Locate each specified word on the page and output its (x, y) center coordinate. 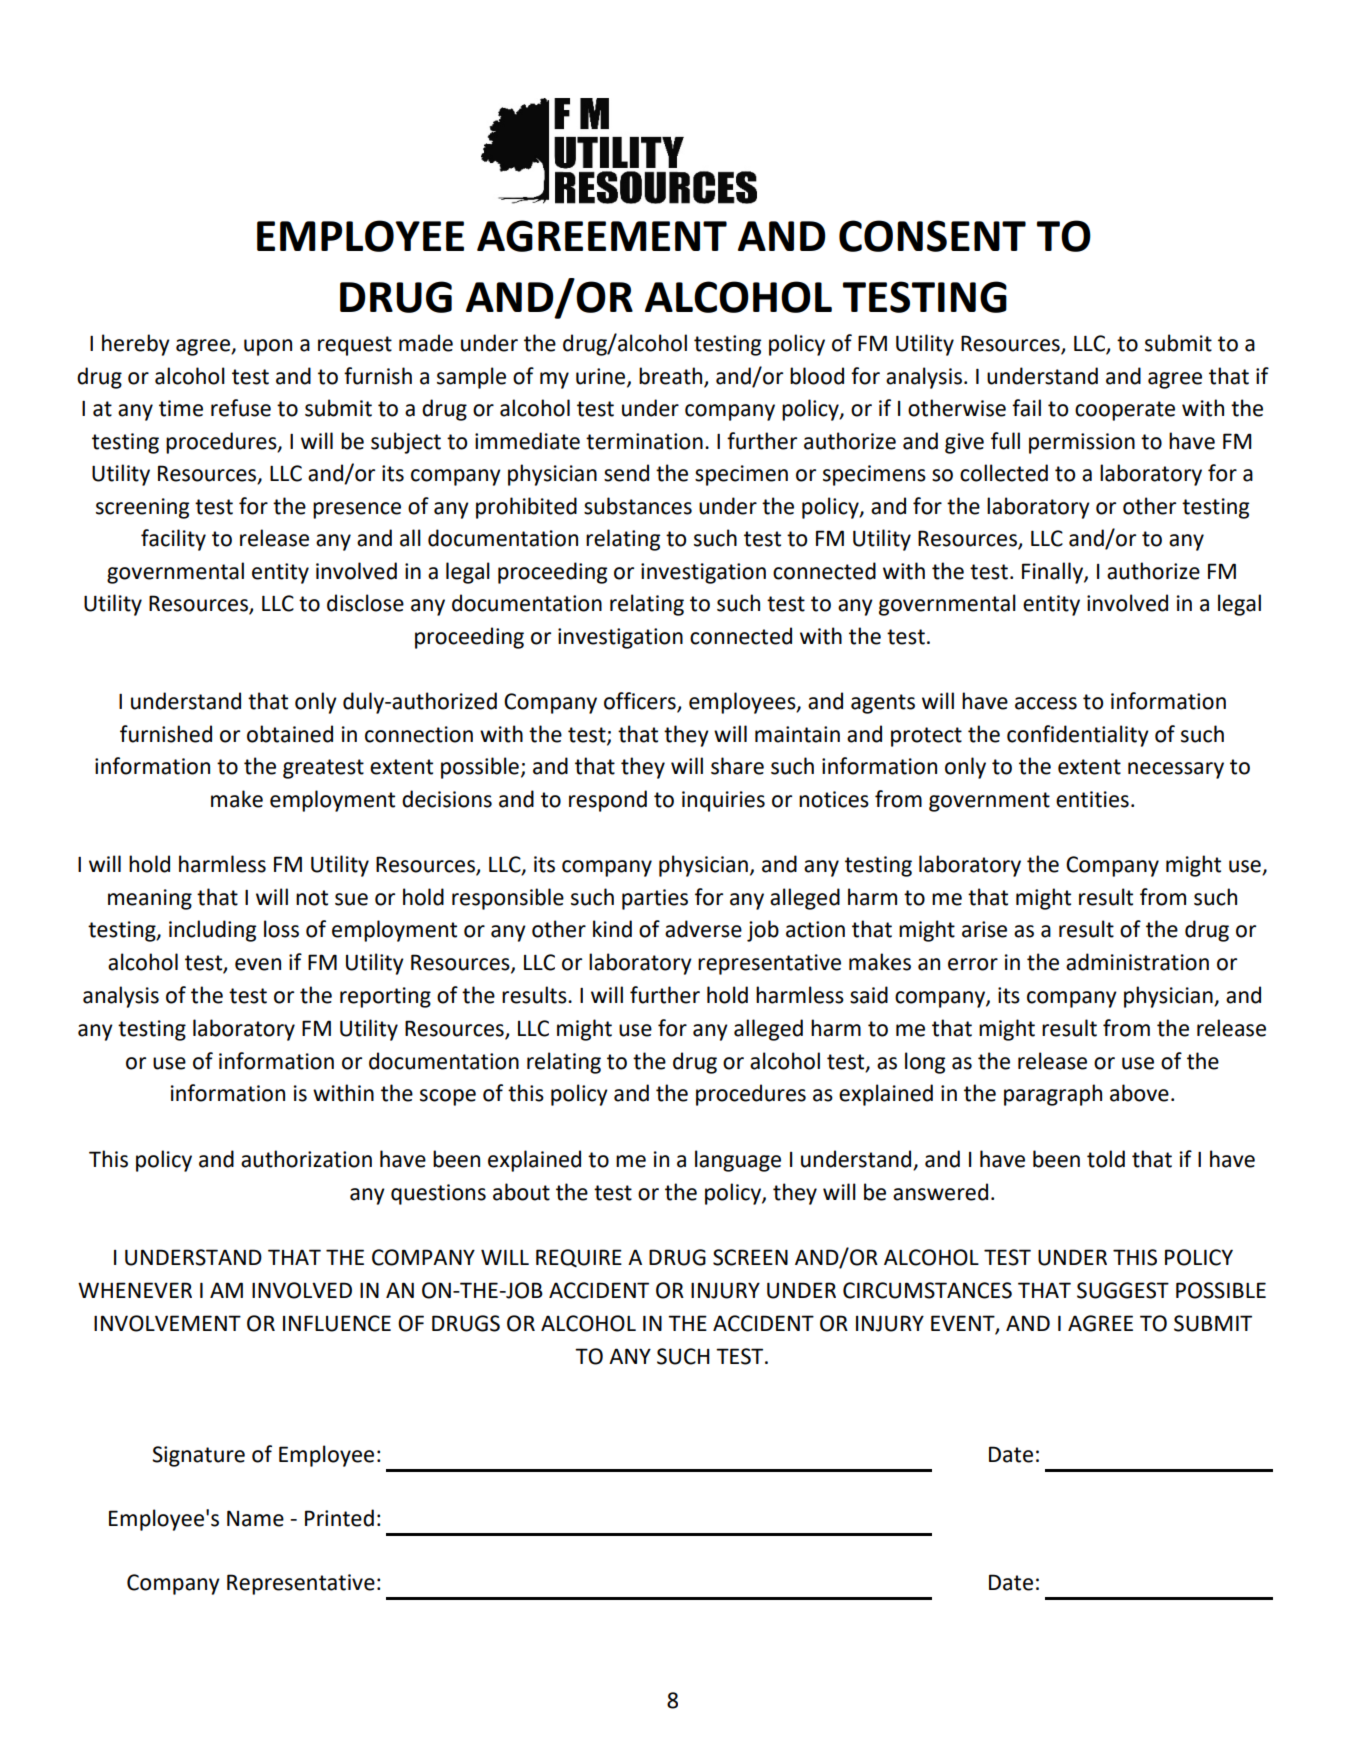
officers (641, 702)
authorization (306, 1159)
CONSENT (932, 236)
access (1046, 703)
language (738, 1161)
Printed (339, 1518)
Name (255, 1518)
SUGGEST (1123, 1290)
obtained (290, 734)
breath (670, 376)
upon (268, 347)
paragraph (1053, 1095)
